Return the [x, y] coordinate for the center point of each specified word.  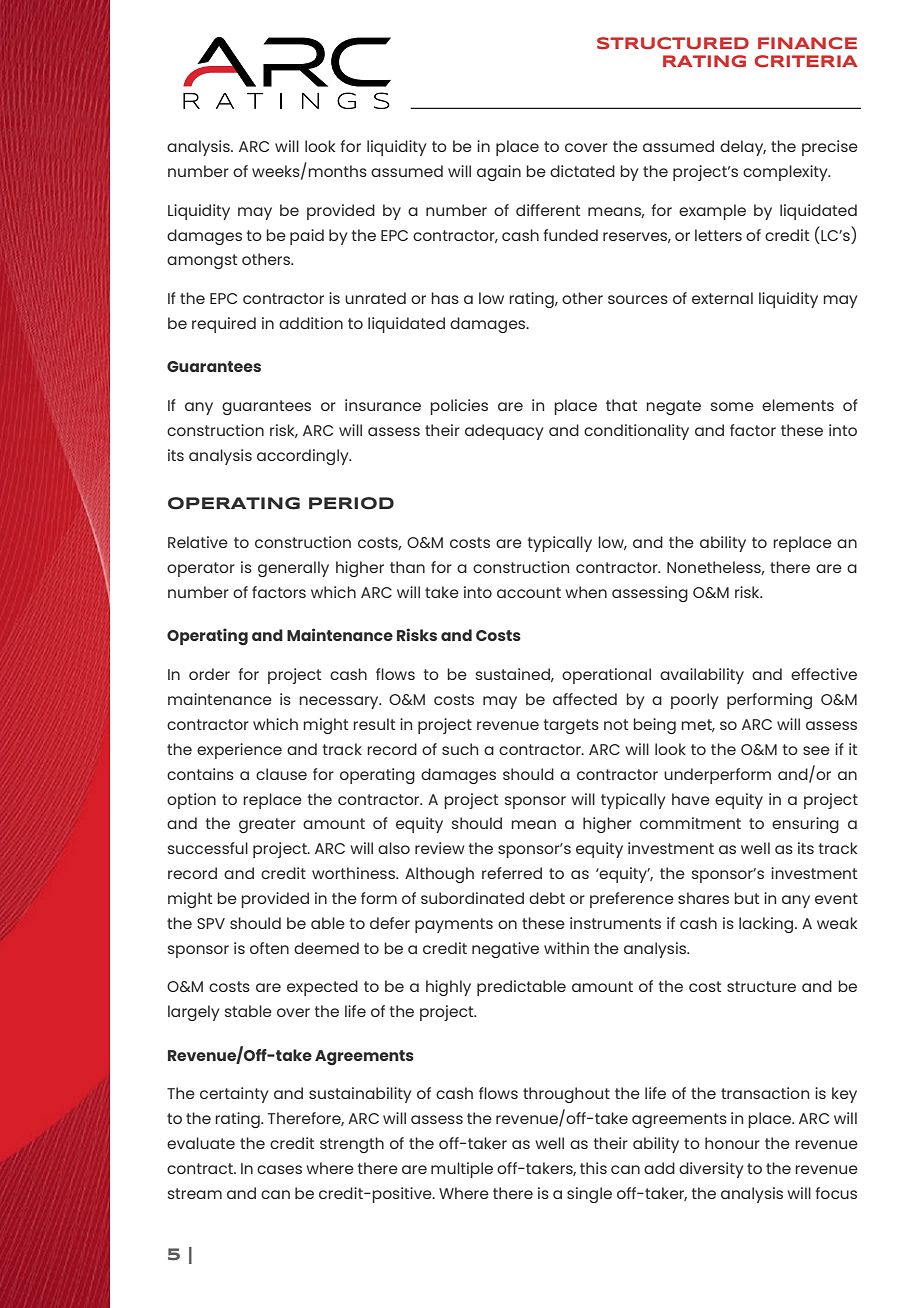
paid [307, 237]
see [816, 750]
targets [571, 726]
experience [239, 751]
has [445, 298]
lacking [767, 925]
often [269, 948]
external [722, 298]
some [732, 406]
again [499, 173]
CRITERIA [806, 61]
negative [505, 950]
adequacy [504, 432]
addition [311, 323]
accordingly [304, 457]
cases [279, 1169]
